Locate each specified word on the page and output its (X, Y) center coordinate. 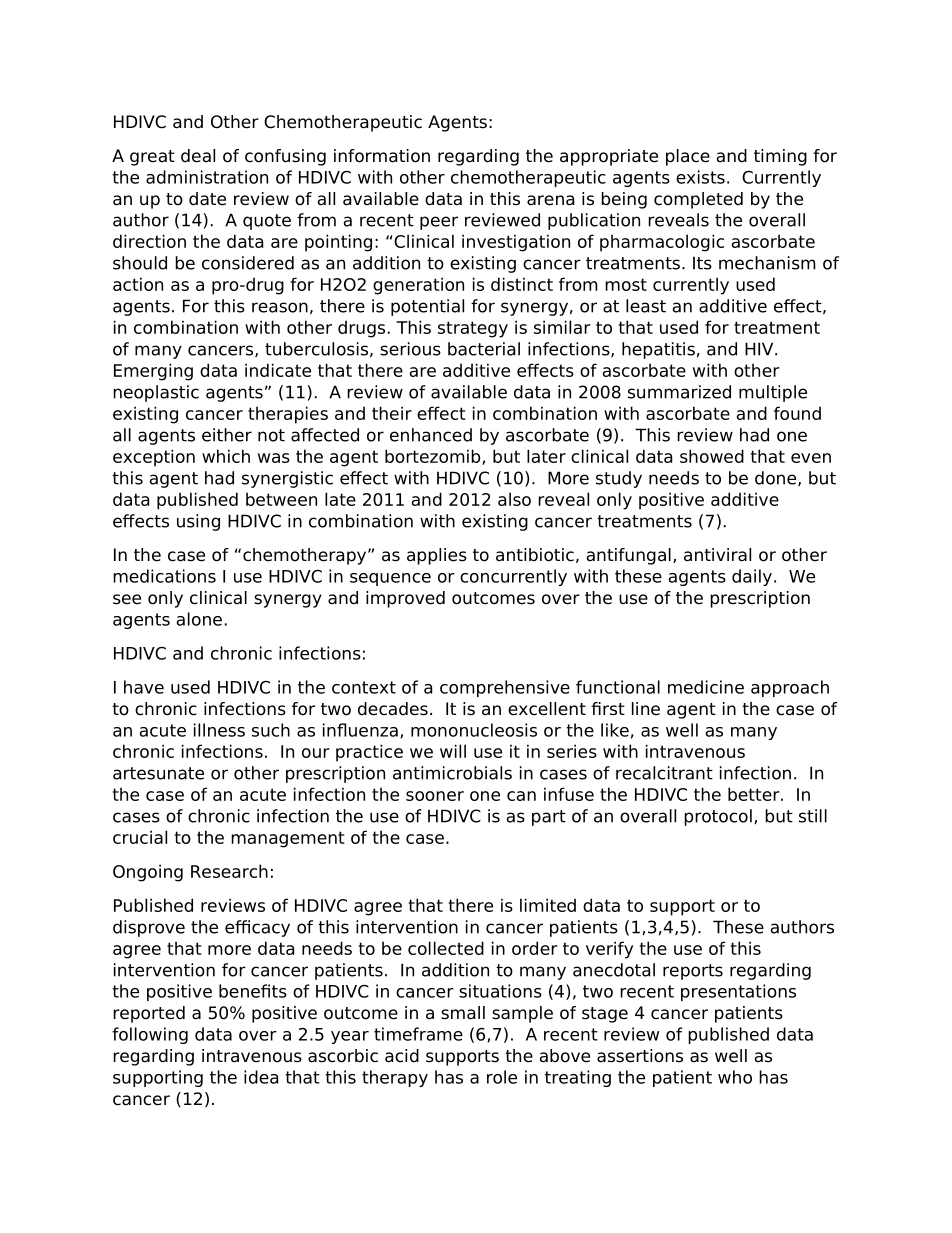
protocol (718, 817)
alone (199, 619)
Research (229, 871)
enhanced (431, 435)
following (150, 1035)
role (502, 1077)
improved (405, 599)
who (735, 1077)
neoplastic (156, 393)
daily (752, 577)
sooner (435, 796)
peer (439, 223)
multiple (773, 393)
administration (207, 177)
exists (700, 177)
